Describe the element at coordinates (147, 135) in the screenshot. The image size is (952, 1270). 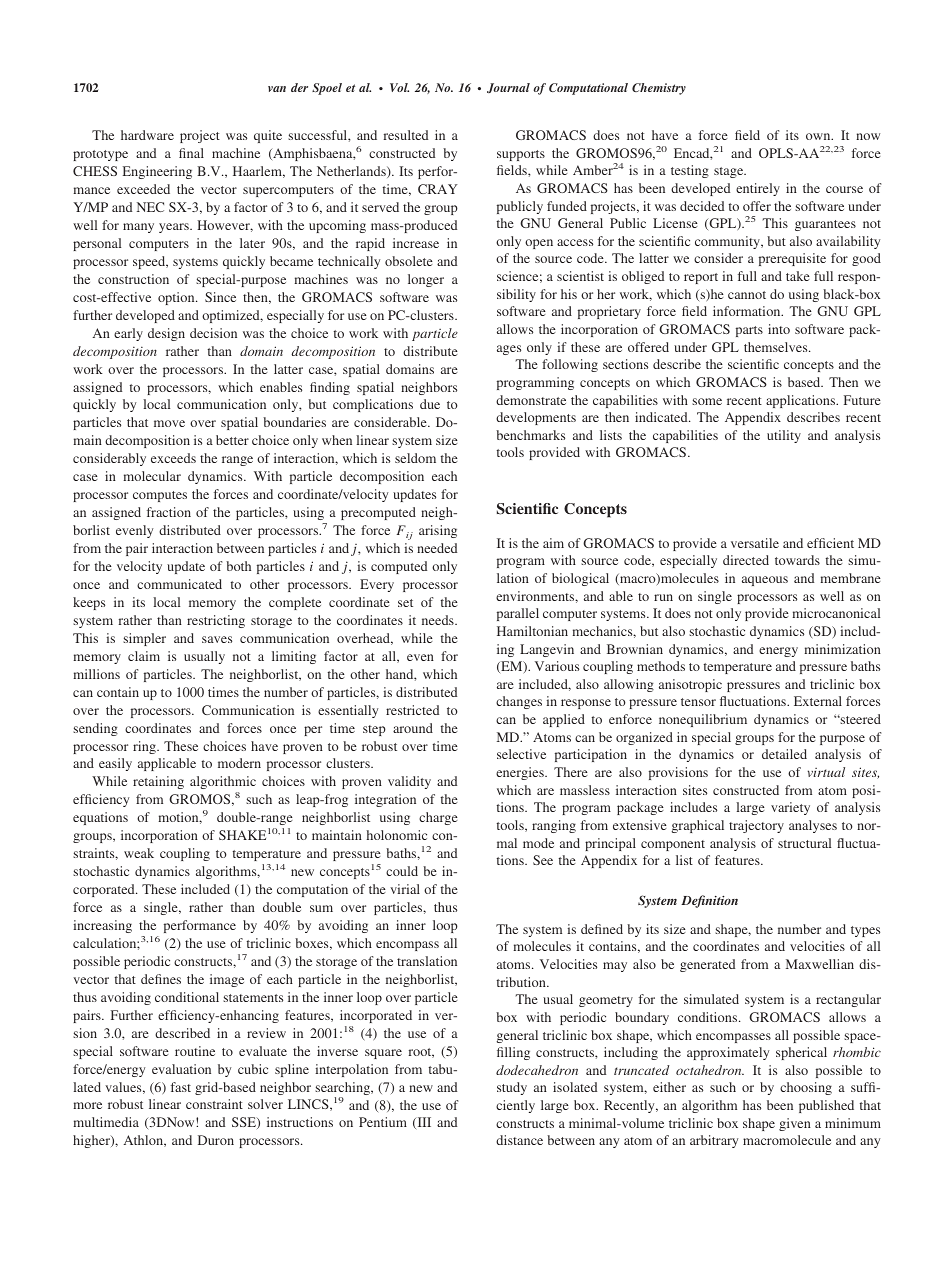
I see `hardware` at that location.
